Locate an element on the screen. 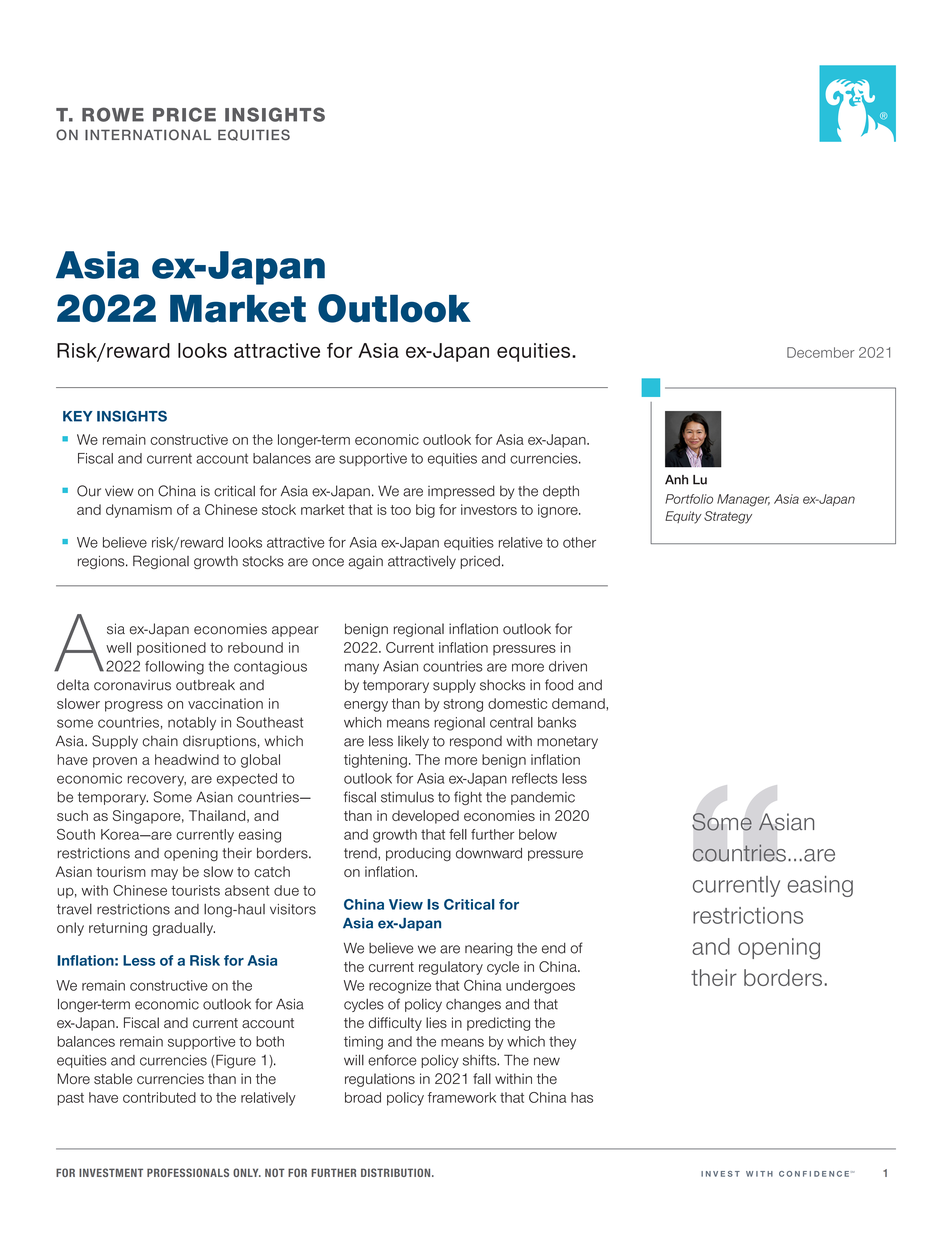 Image resolution: width=952 pixels, height=1233 pixels. developed is located at coordinates (425, 817).
